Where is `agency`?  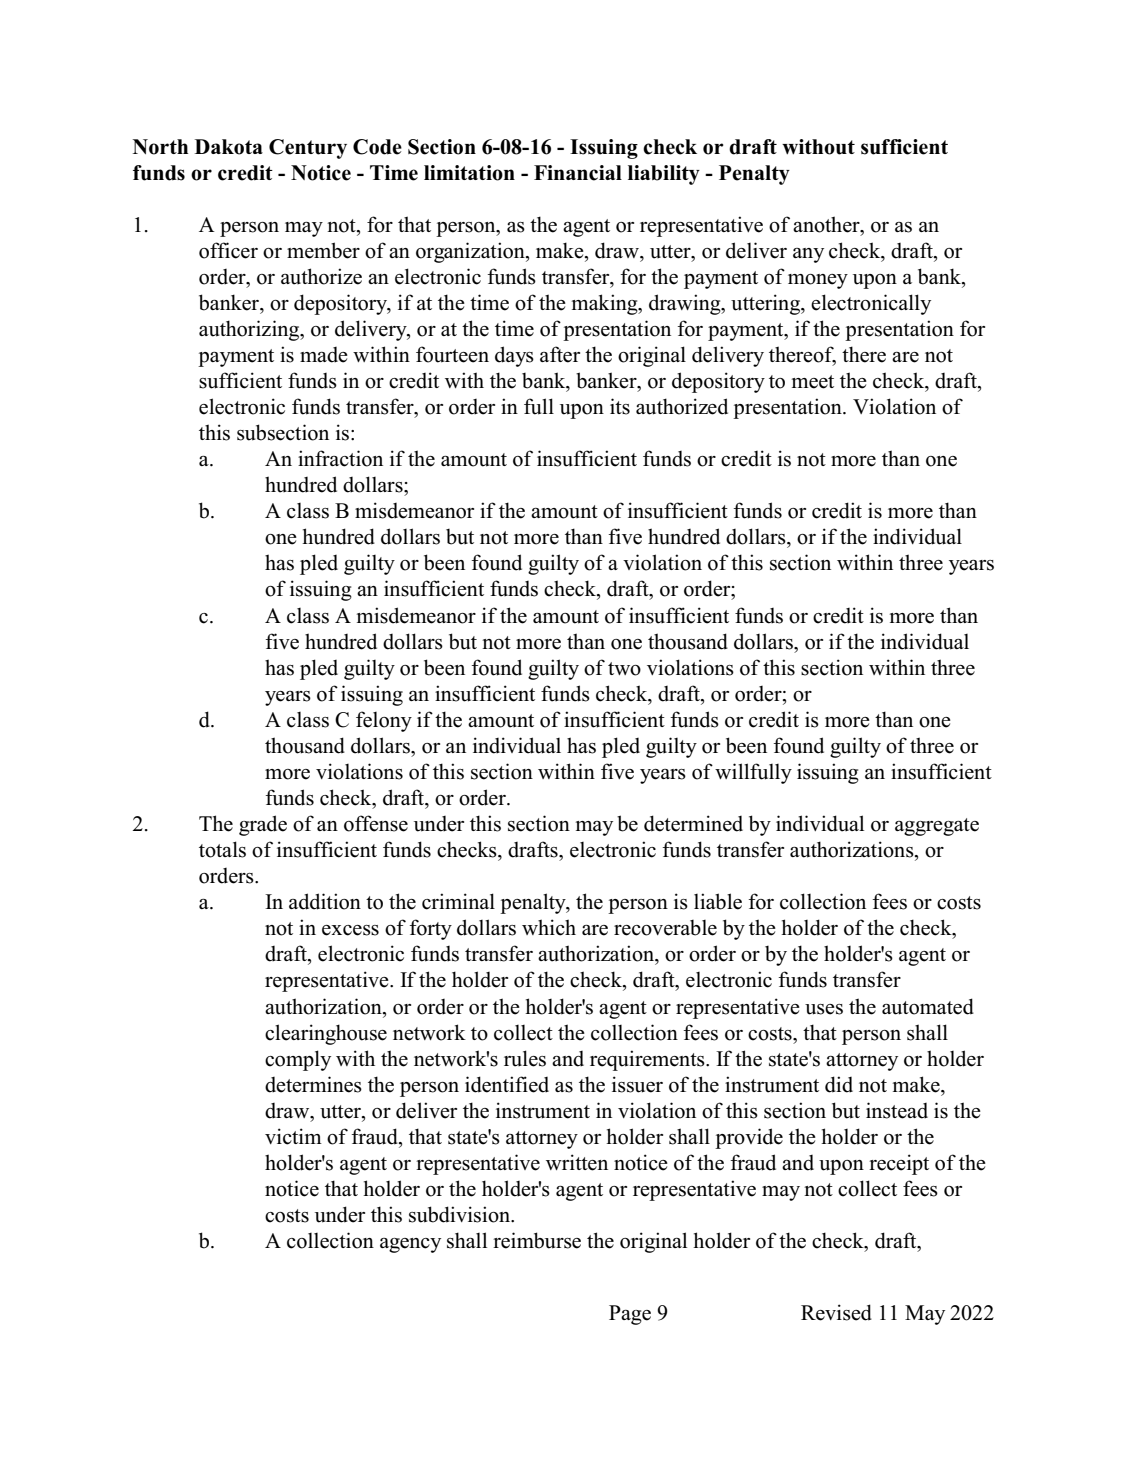 agency is located at coordinates (410, 1245).
